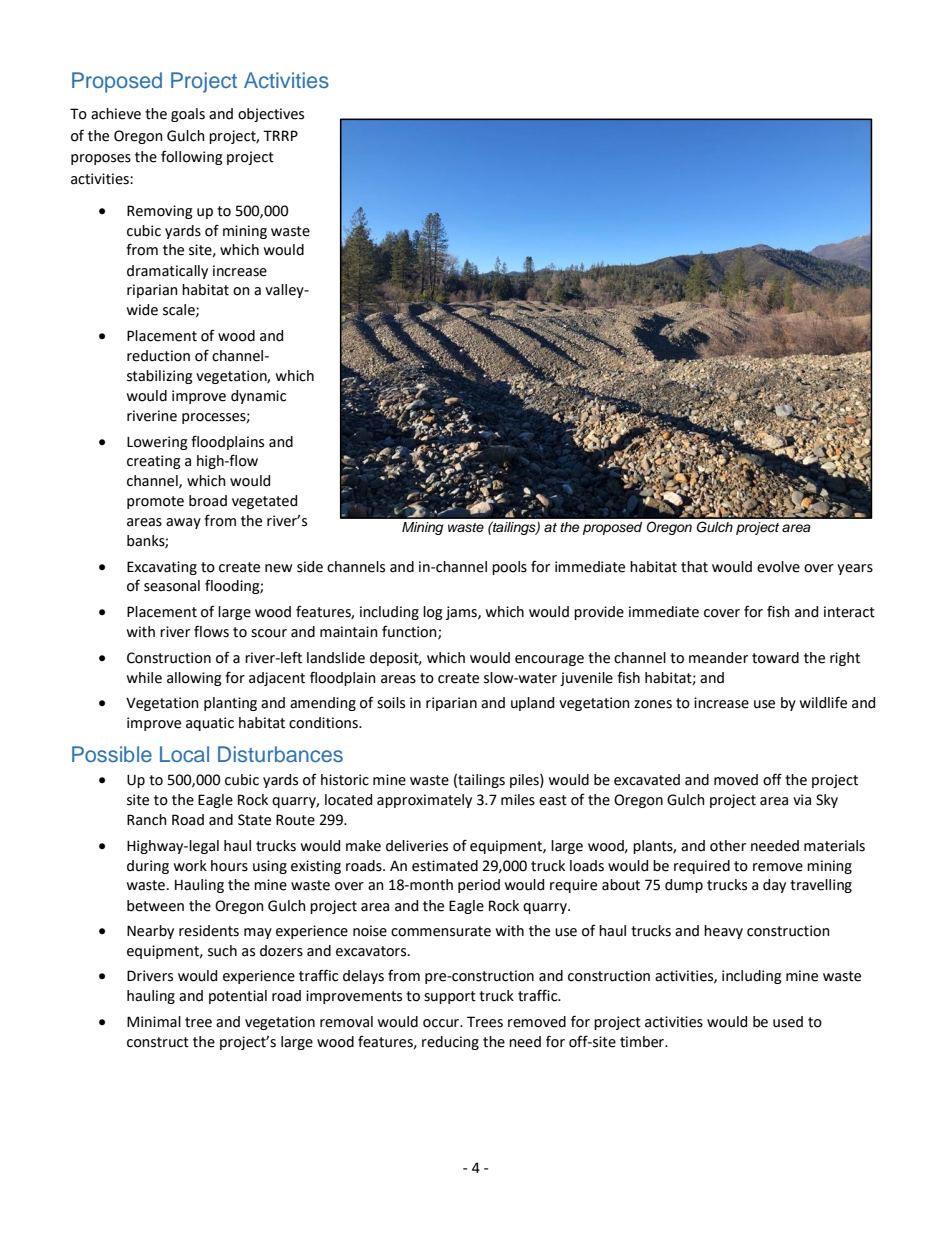 This screenshot has height=1233, width=952. I want to click on support, so click(450, 997).
